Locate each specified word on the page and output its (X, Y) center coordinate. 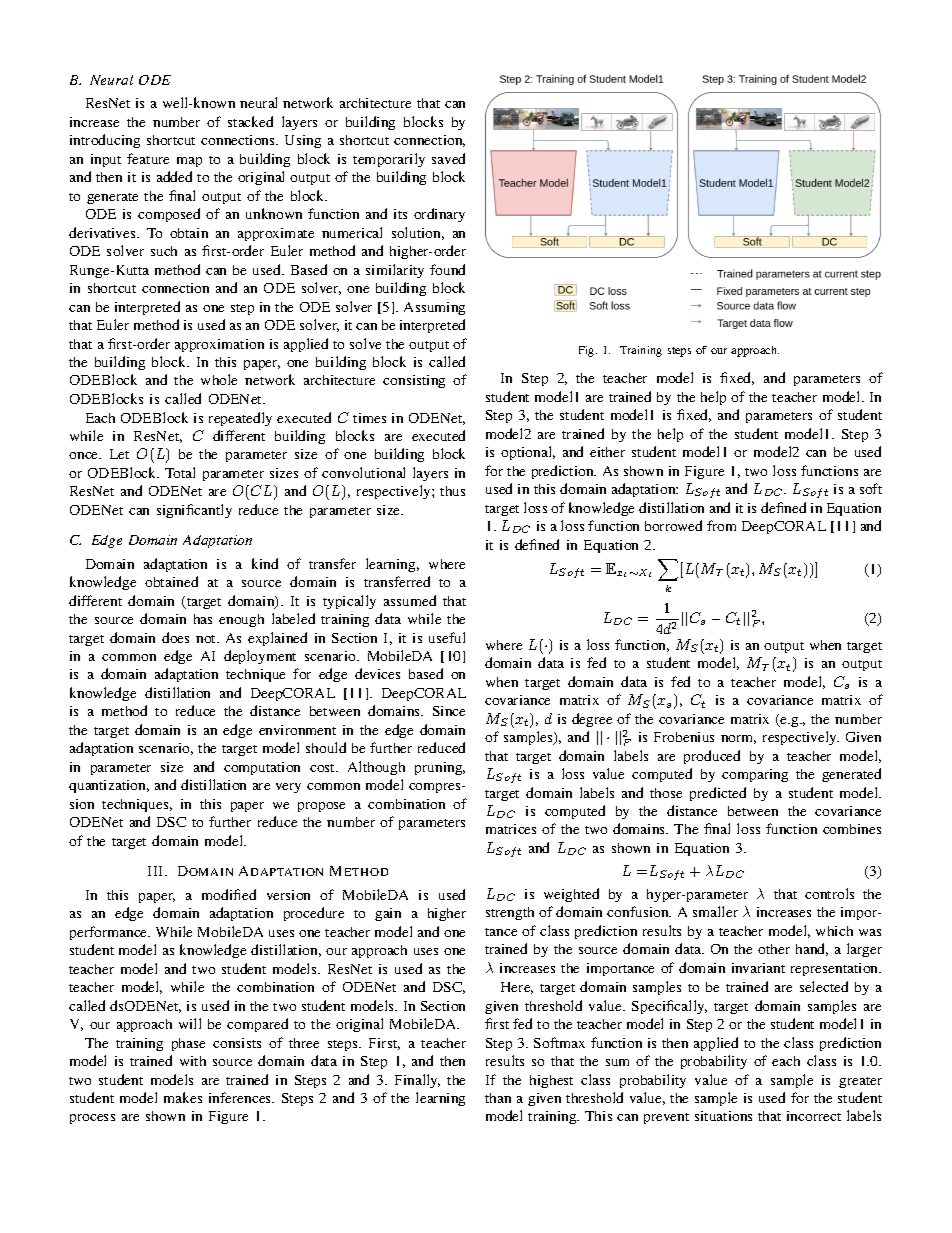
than (498, 1098)
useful (447, 637)
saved (448, 158)
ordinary (439, 215)
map (189, 162)
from (721, 525)
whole (219, 379)
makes (183, 1097)
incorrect (814, 1116)
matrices (511, 829)
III (157, 871)
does (175, 637)
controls (829, 893)
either (607, 452)
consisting (414, 381)
